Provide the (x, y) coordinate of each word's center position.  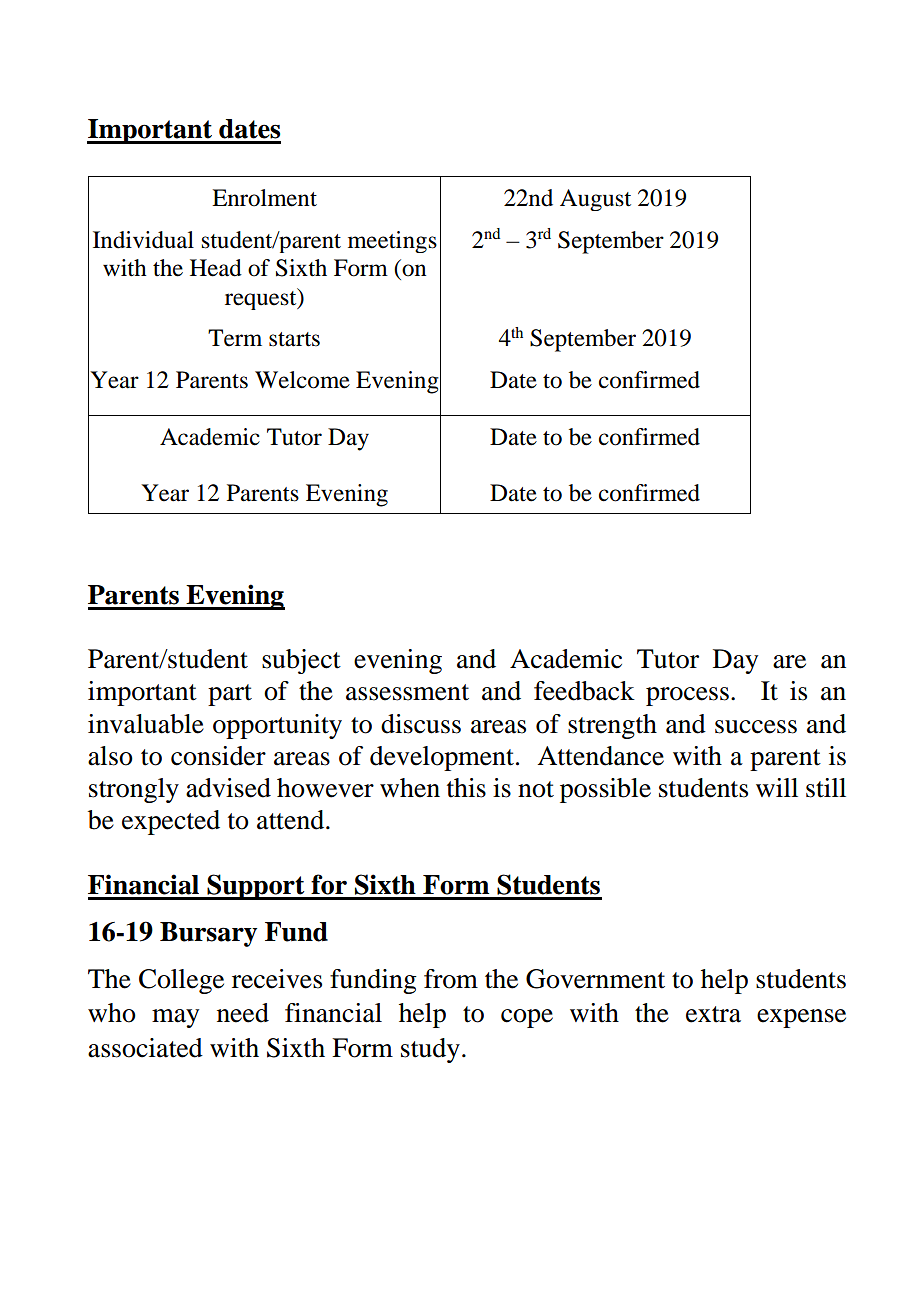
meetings (392, 242)
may (175, 1018)
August (595, 200)
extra (713, 1014)
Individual (143, 240)
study (430, 1050)
